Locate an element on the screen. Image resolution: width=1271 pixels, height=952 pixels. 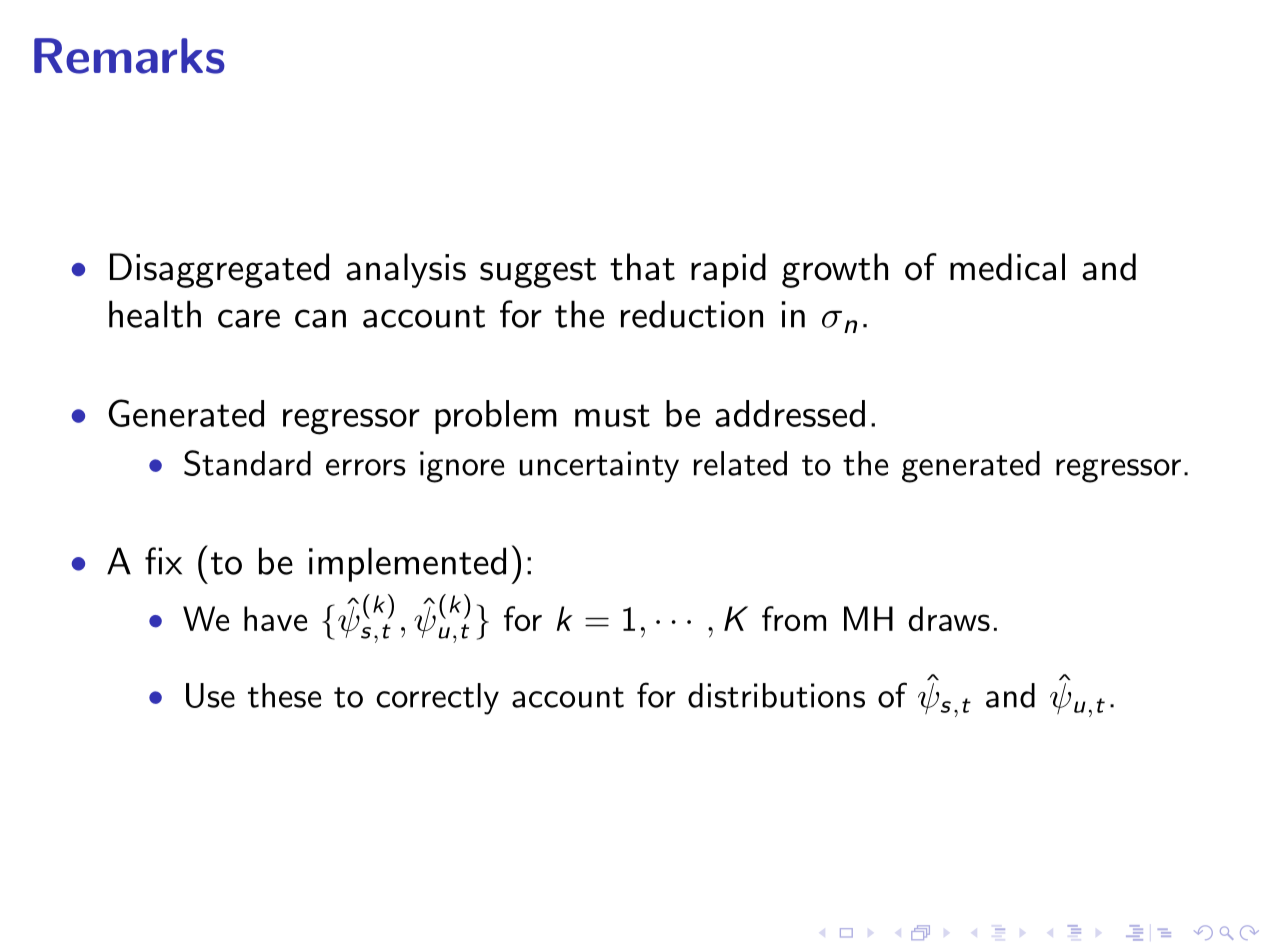
medical is located at coordinates (1007, 267).
